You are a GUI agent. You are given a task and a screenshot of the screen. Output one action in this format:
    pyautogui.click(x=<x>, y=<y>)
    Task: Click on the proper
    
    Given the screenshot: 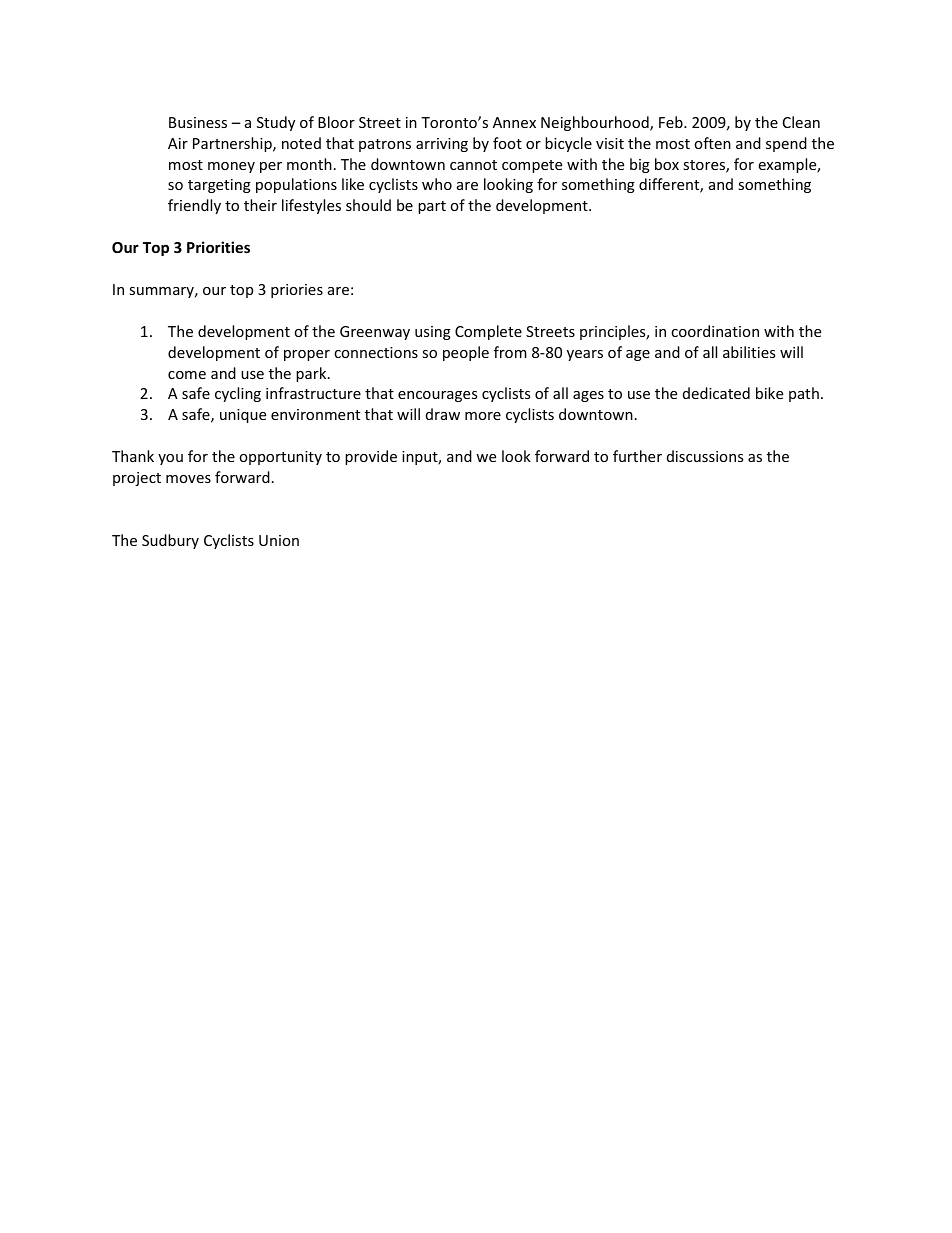 What is the action you would take?
    pyautogui.click(x=307, y=355)
